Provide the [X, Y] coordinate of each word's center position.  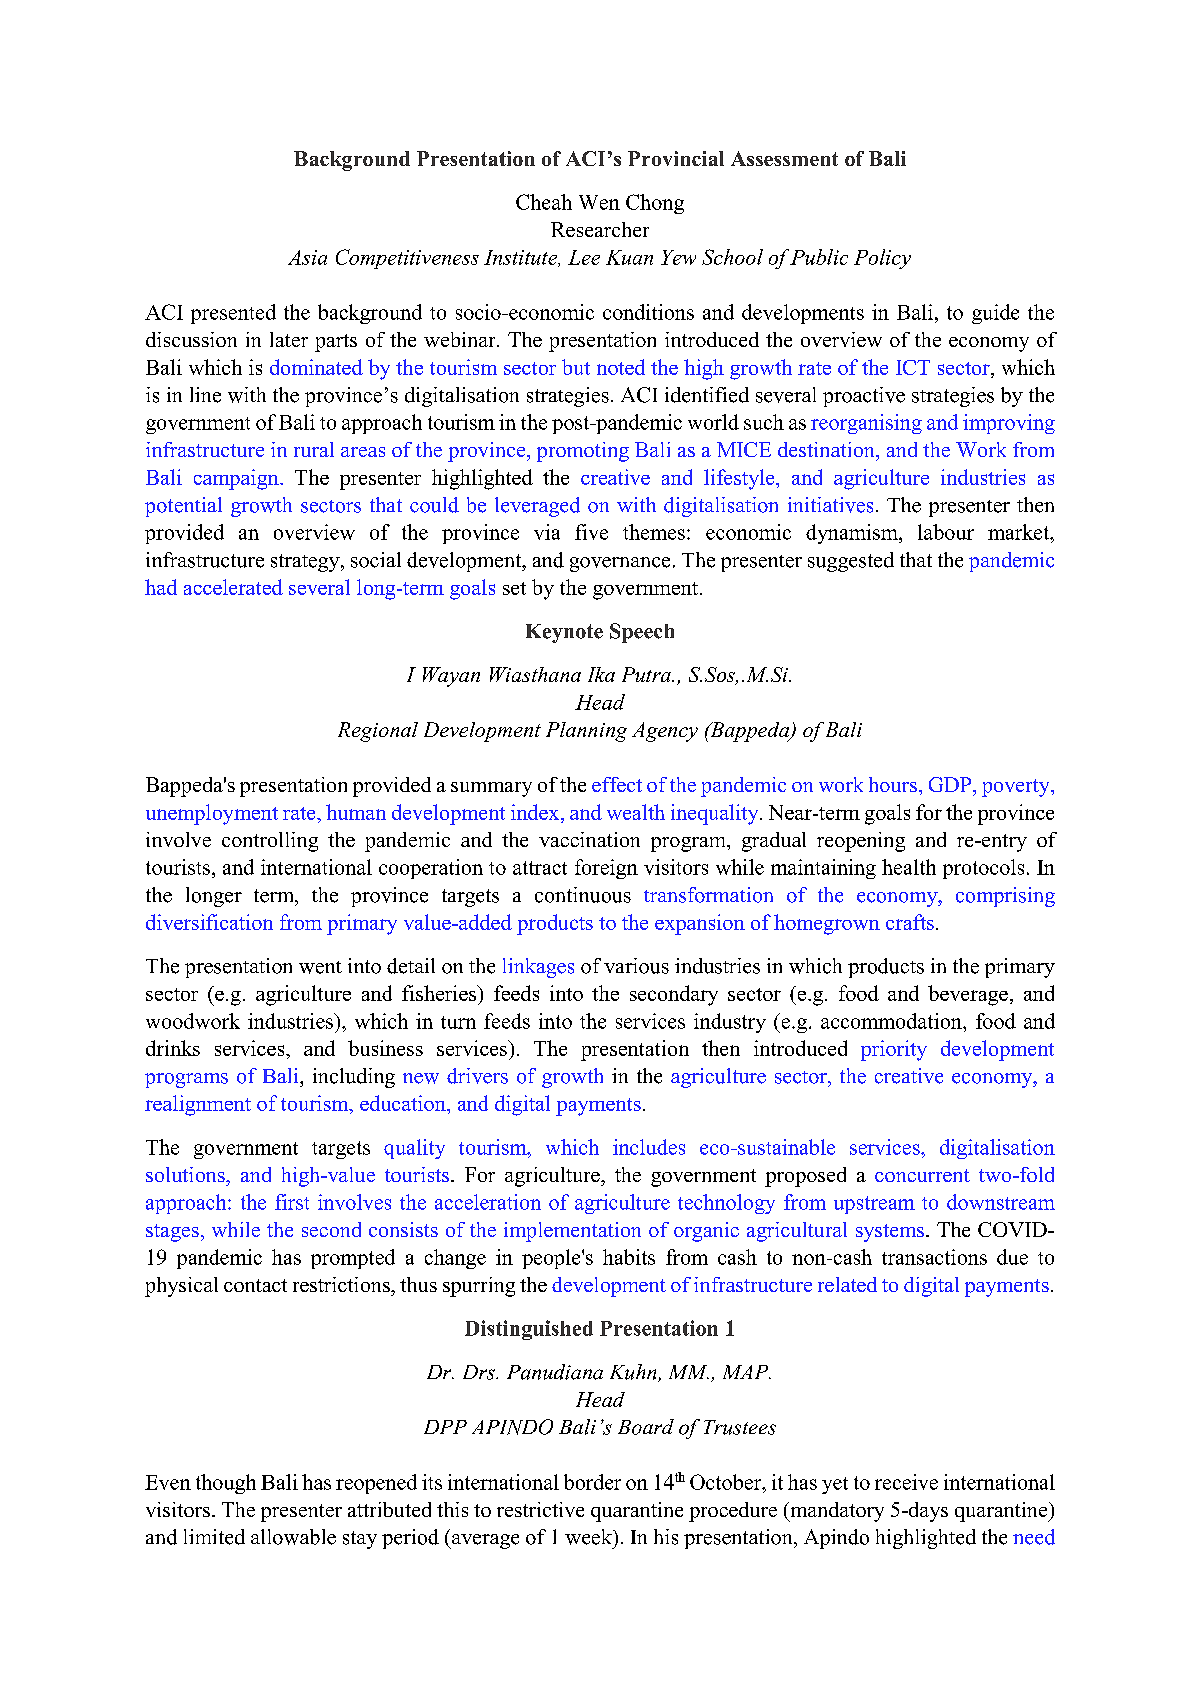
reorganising [866, 424]
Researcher [600, 229]
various [636, 966]
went [320, 967]
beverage [968, 995]
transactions [934, 1257]
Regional [378, 732]
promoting [583, 452]
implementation [572, 1232]
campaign [237, 479]
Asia [307, 257]
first [292, 1202]
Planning [586, 732]
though [226, 1484]
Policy [882, 259]
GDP [951, 784]
